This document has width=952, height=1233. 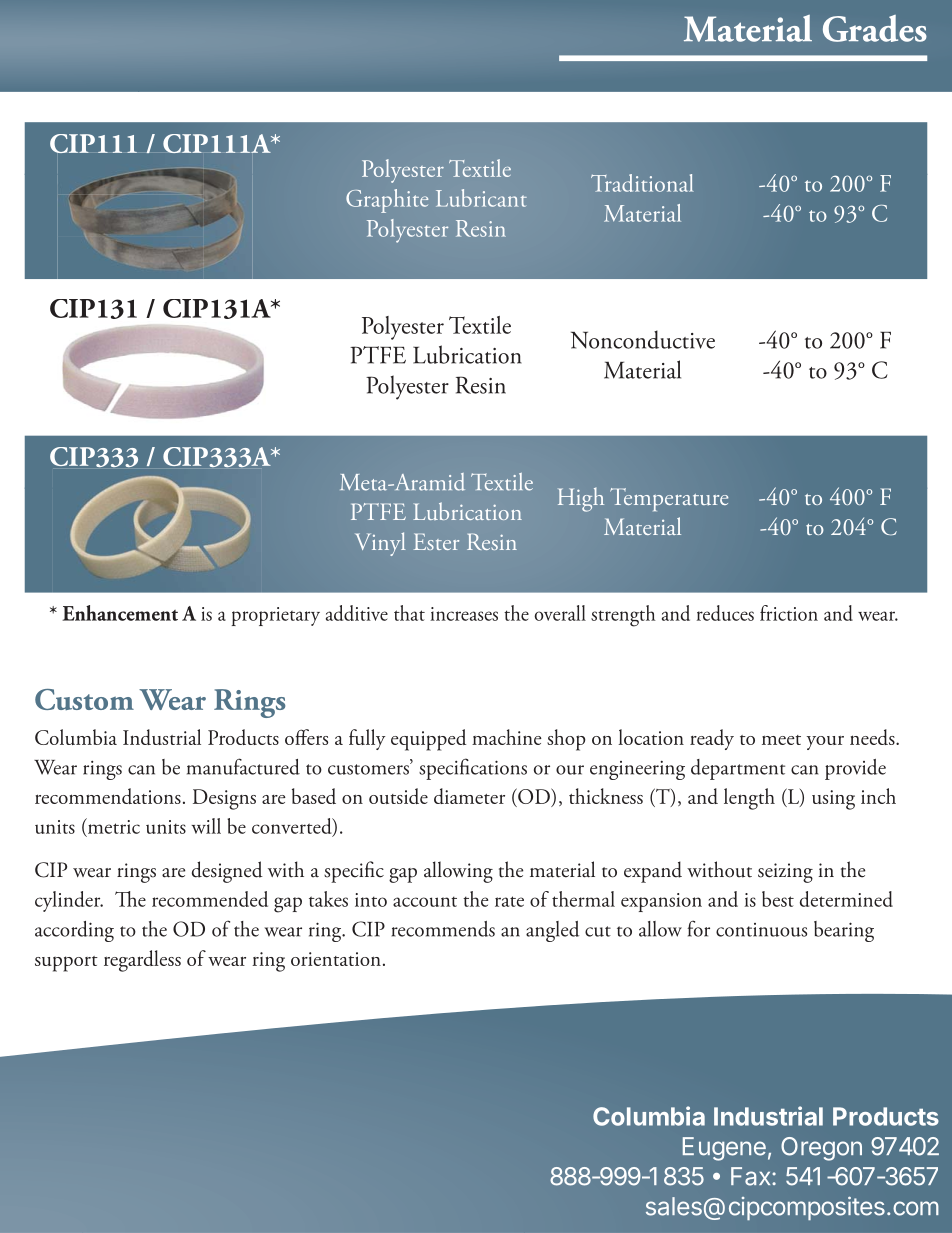 I want to click on Grades, so click(x=875, y=28).
